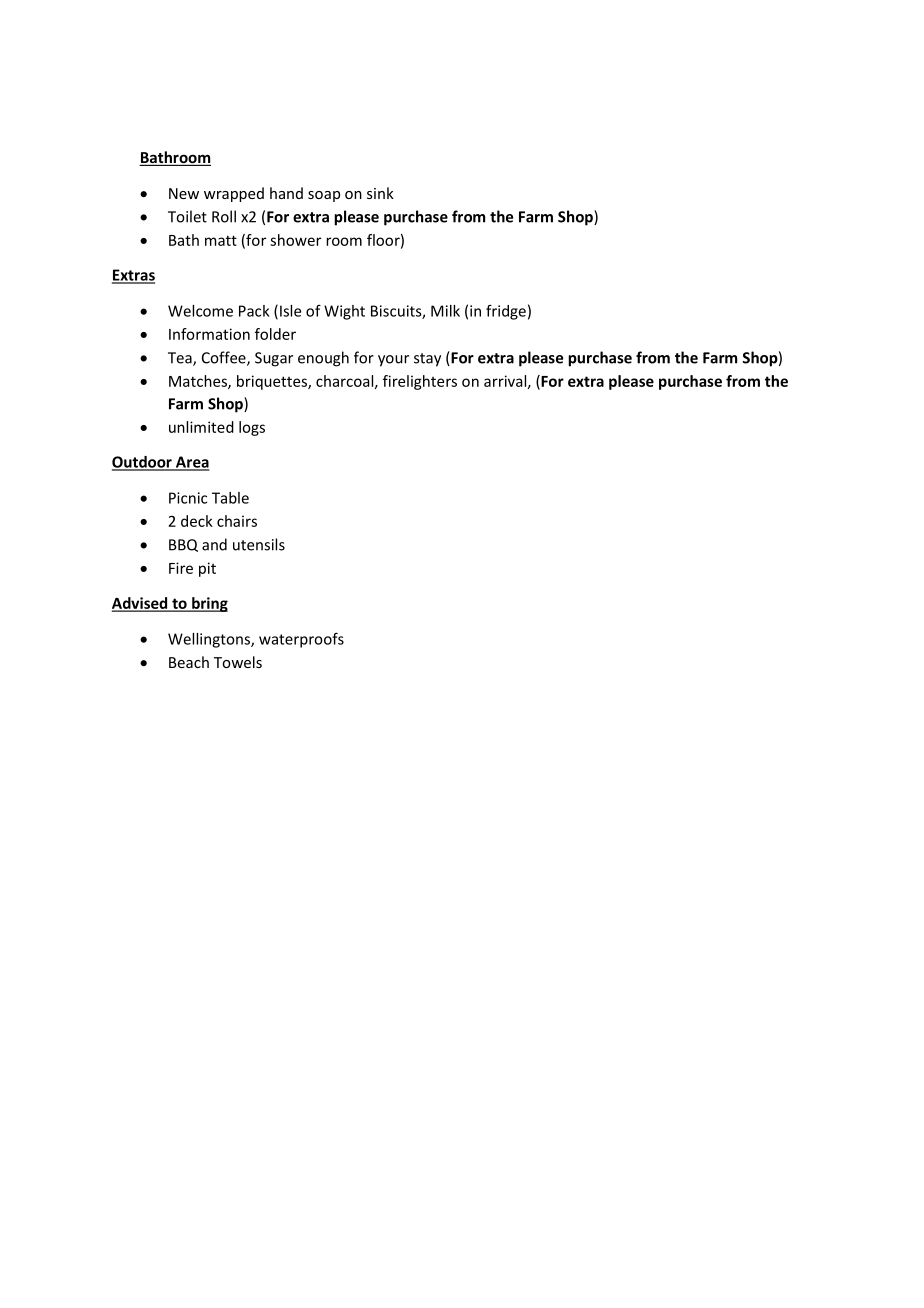  Describe the element at coordinates (238, 662) in the screenshot. I see `Towels` at that location.
